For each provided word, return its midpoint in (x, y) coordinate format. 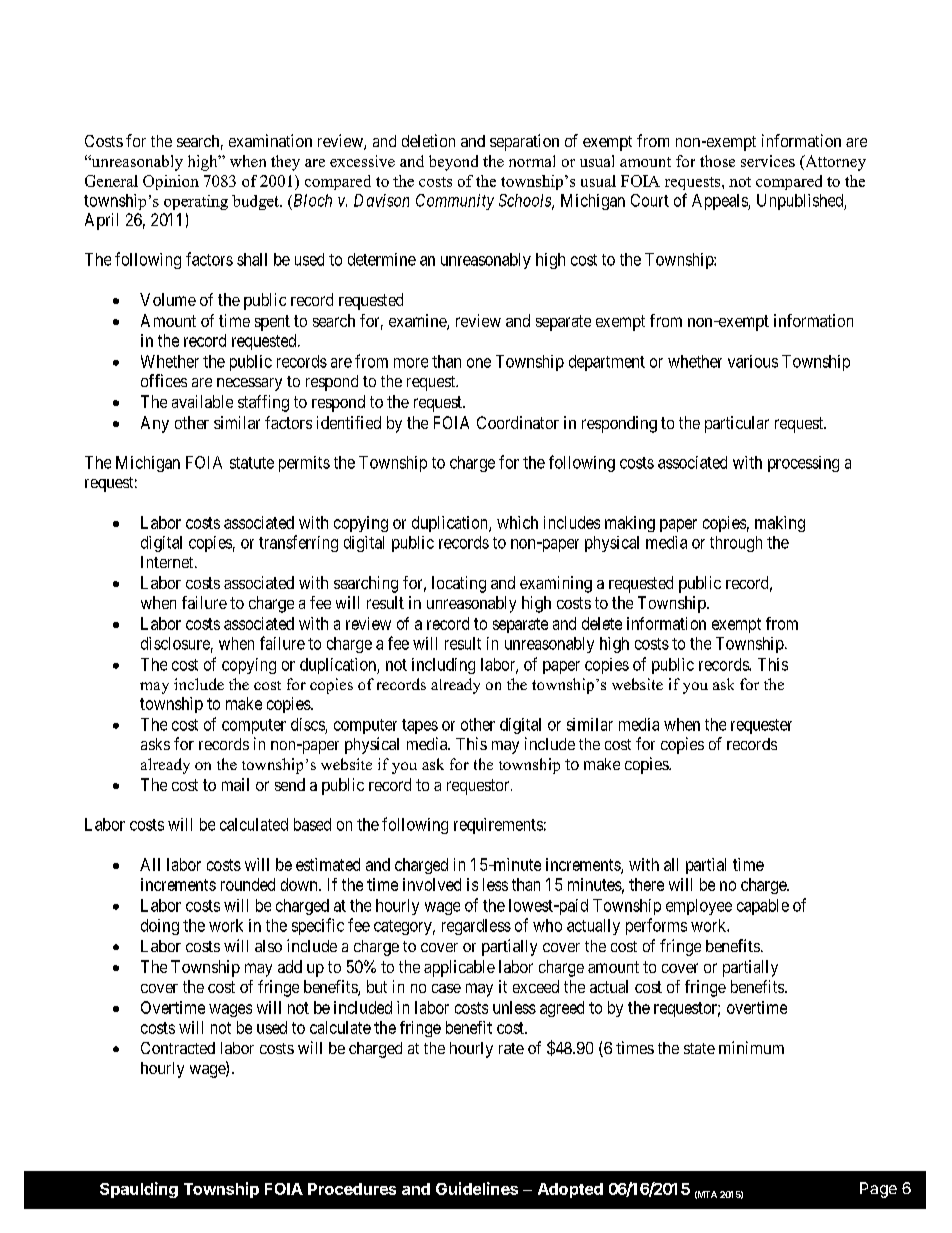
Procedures (352, 1189)
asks (155, 744)
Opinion (171, 182)
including (443, 666)
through (736, 544)
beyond (453, 163)
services (768, 161)
